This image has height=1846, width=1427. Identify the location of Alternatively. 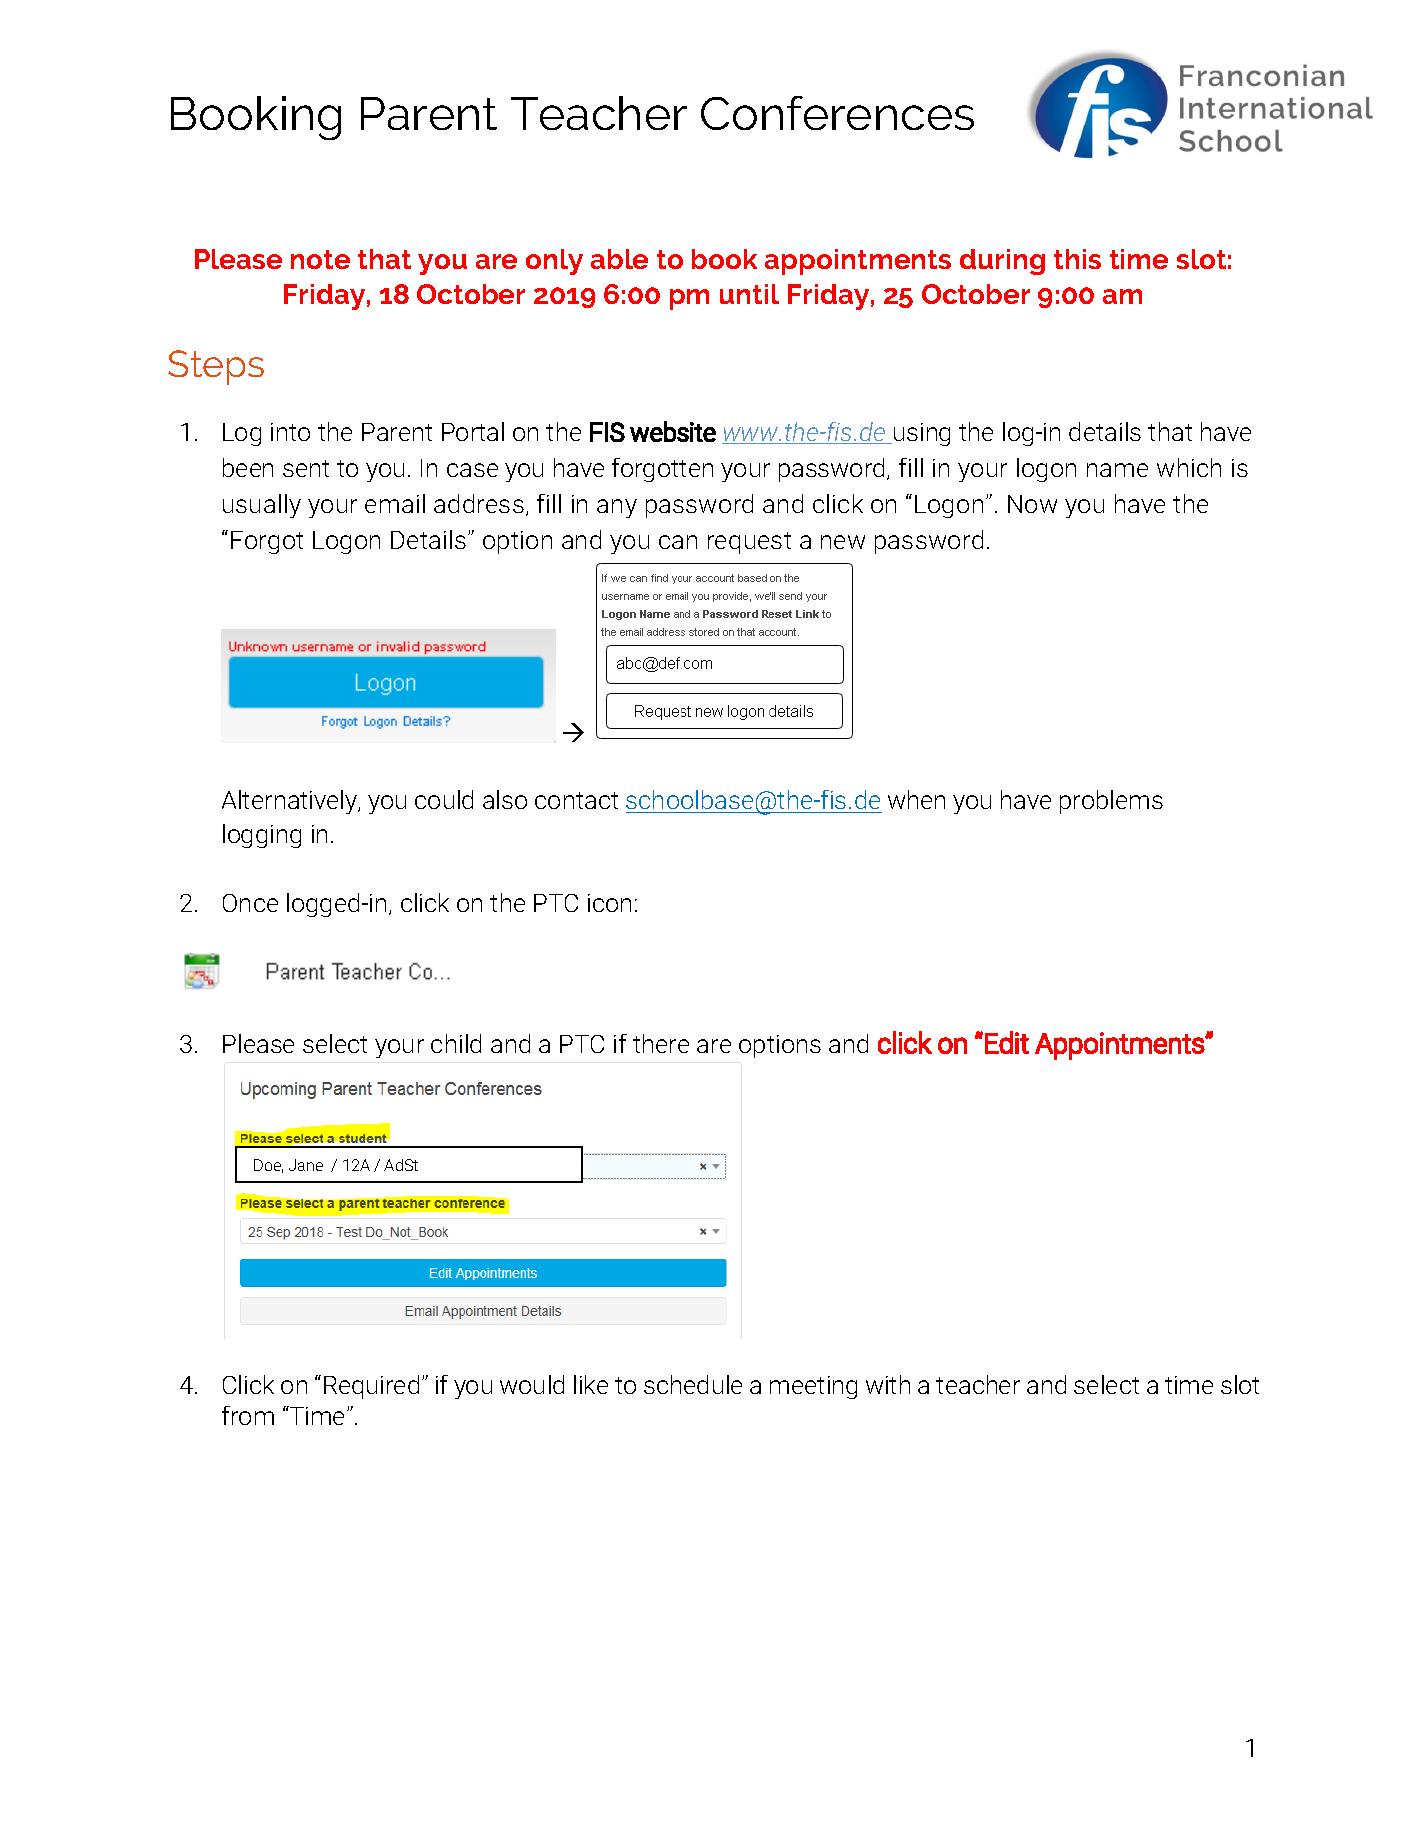
(291, 802).
